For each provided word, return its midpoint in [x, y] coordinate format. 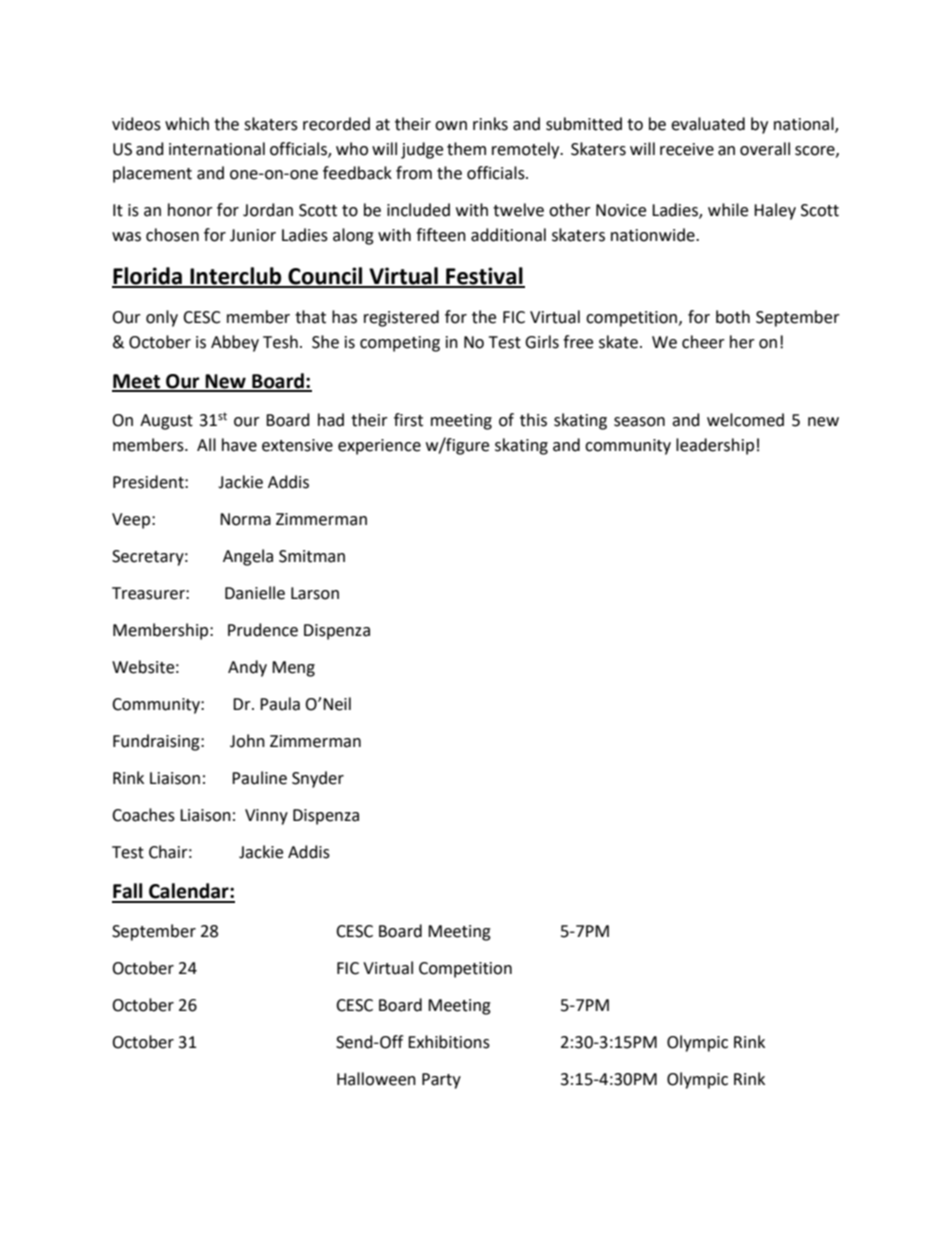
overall [765, 149]
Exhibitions [449, 1042]
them [466, 149]
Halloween [376, 1079]
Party [441, 1081]
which [187, 124]
